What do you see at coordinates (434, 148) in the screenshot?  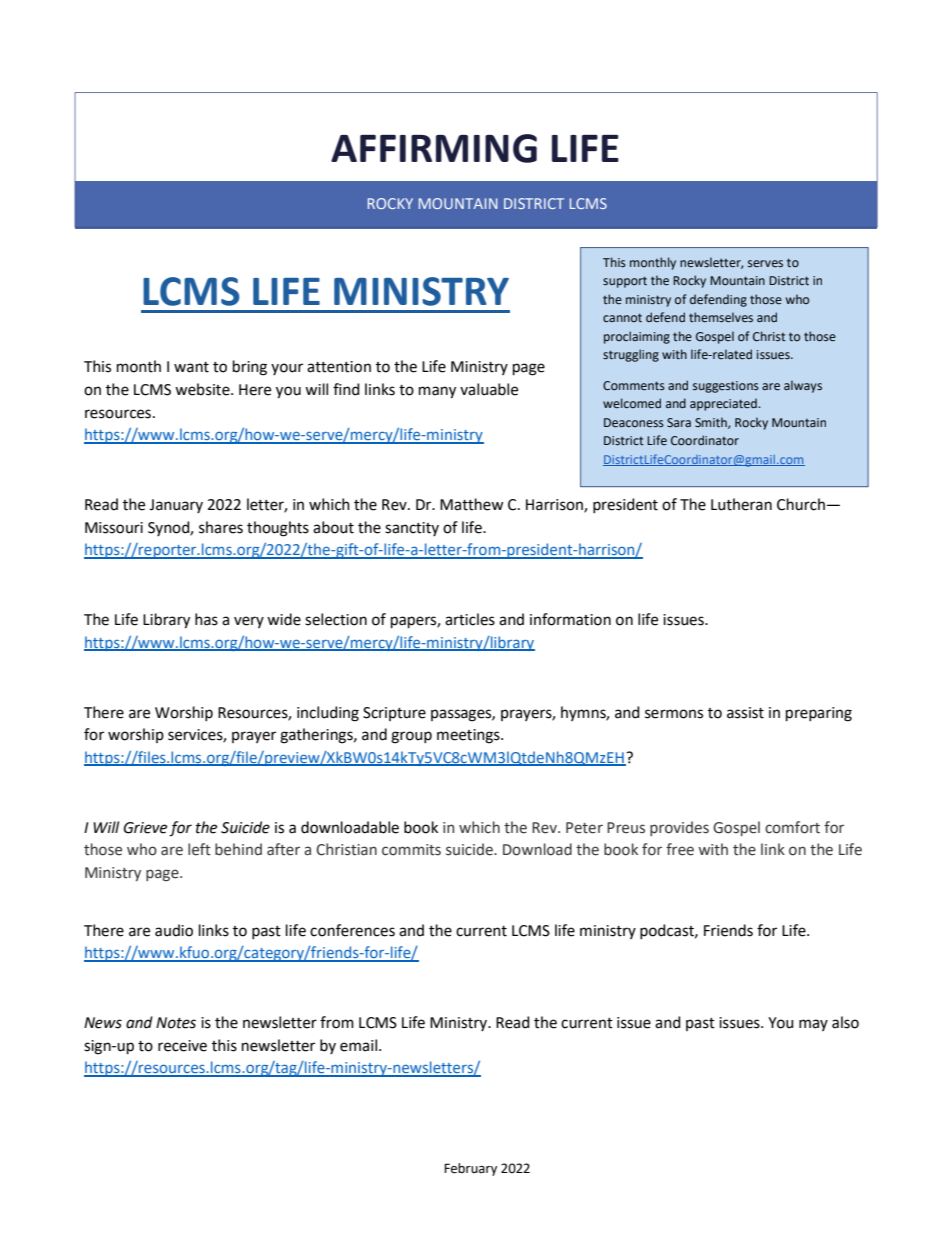 I see `AFFIRMING` at bounding box center [434, 148].
